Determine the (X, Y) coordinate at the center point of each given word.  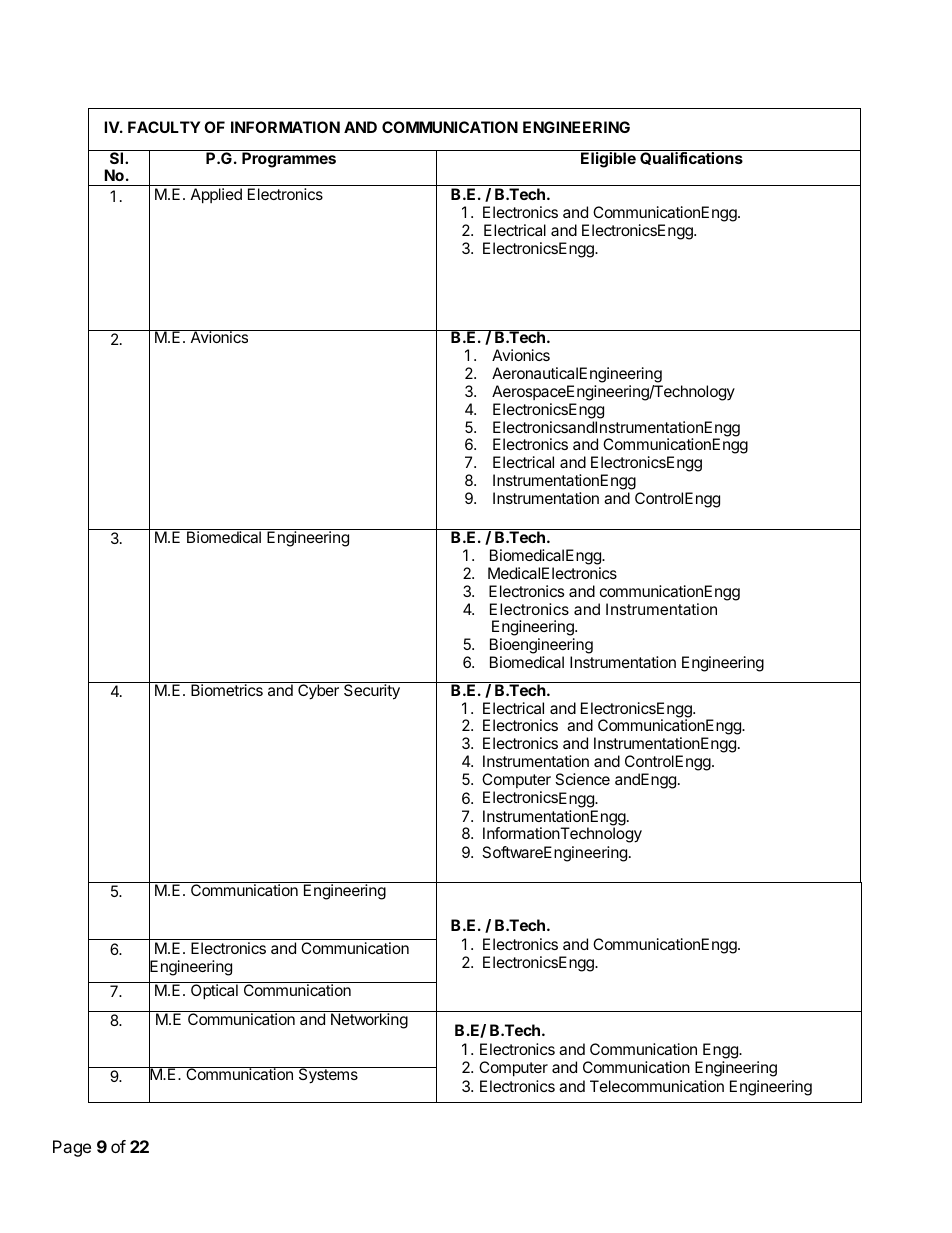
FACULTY (164, 127)
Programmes (289, 160)
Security (372, 691)
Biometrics (227, 690)
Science (582, 779)
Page (72, 1148)
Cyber (318, 691)
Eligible (608, 160)
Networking (369, 1021)
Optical (214, 991)
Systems (328, 1075)
